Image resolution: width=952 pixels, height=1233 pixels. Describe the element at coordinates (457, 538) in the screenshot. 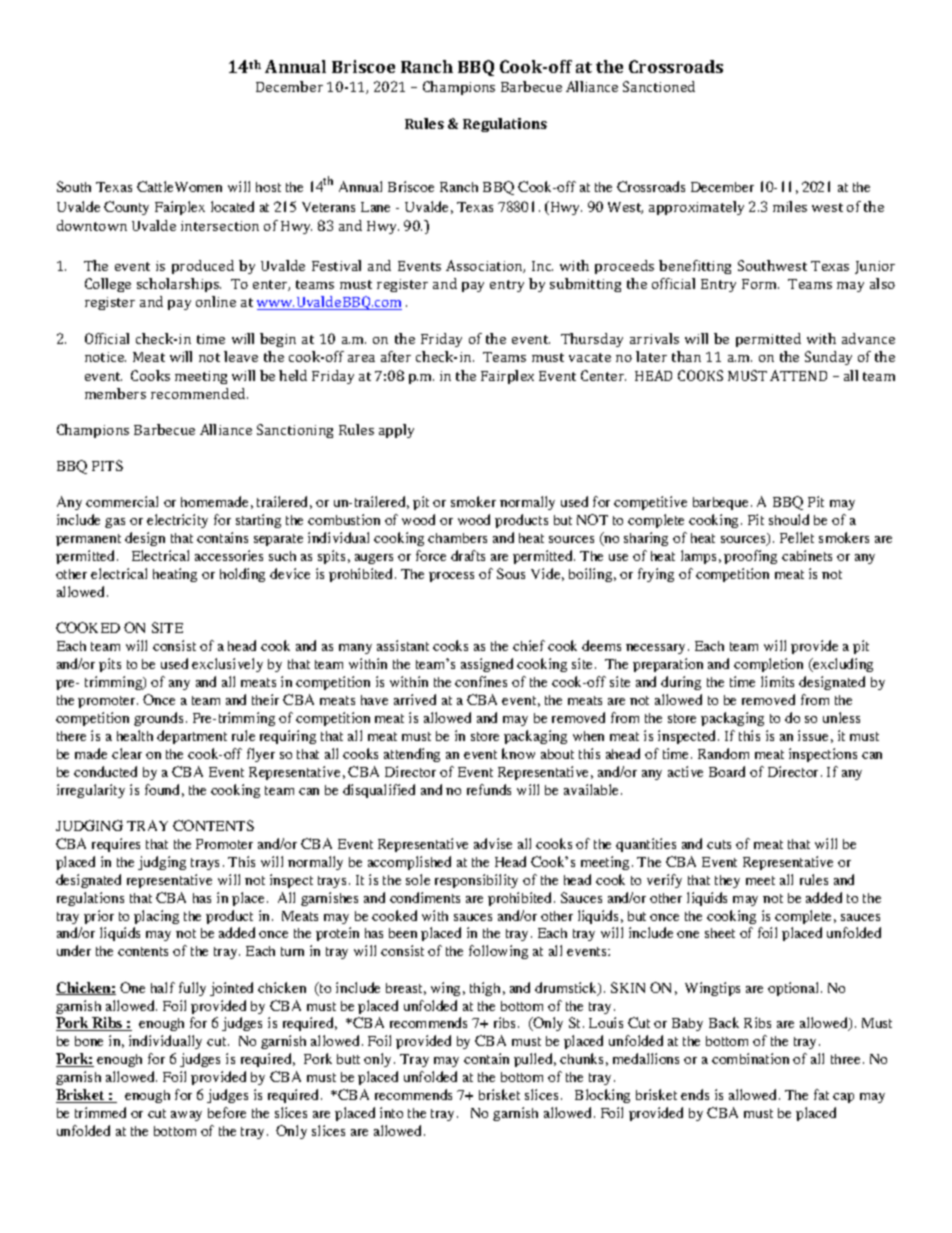

I see `chambers` at that location.
